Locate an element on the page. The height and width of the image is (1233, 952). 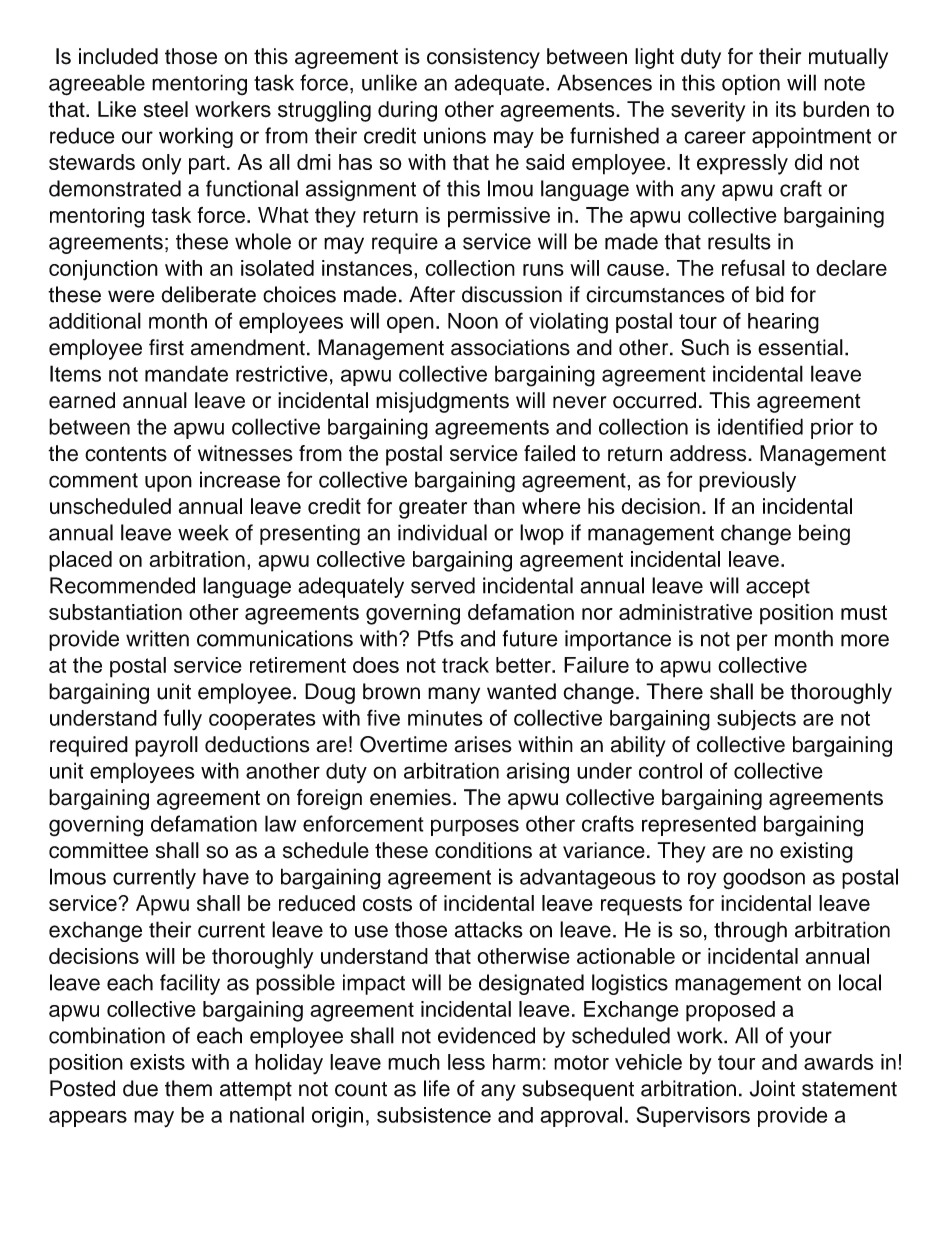
conditions is located at coordinates (483, 850).
